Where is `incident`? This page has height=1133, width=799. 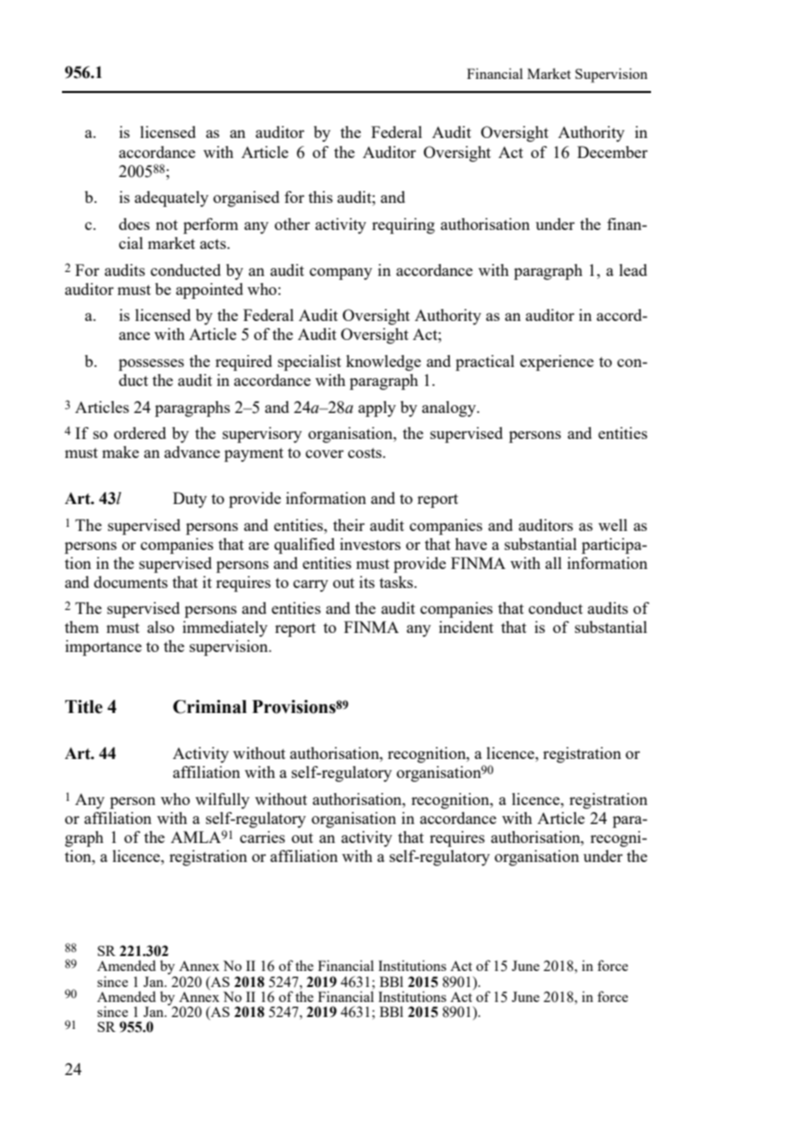
incident is located at coordinates (466, 627).
